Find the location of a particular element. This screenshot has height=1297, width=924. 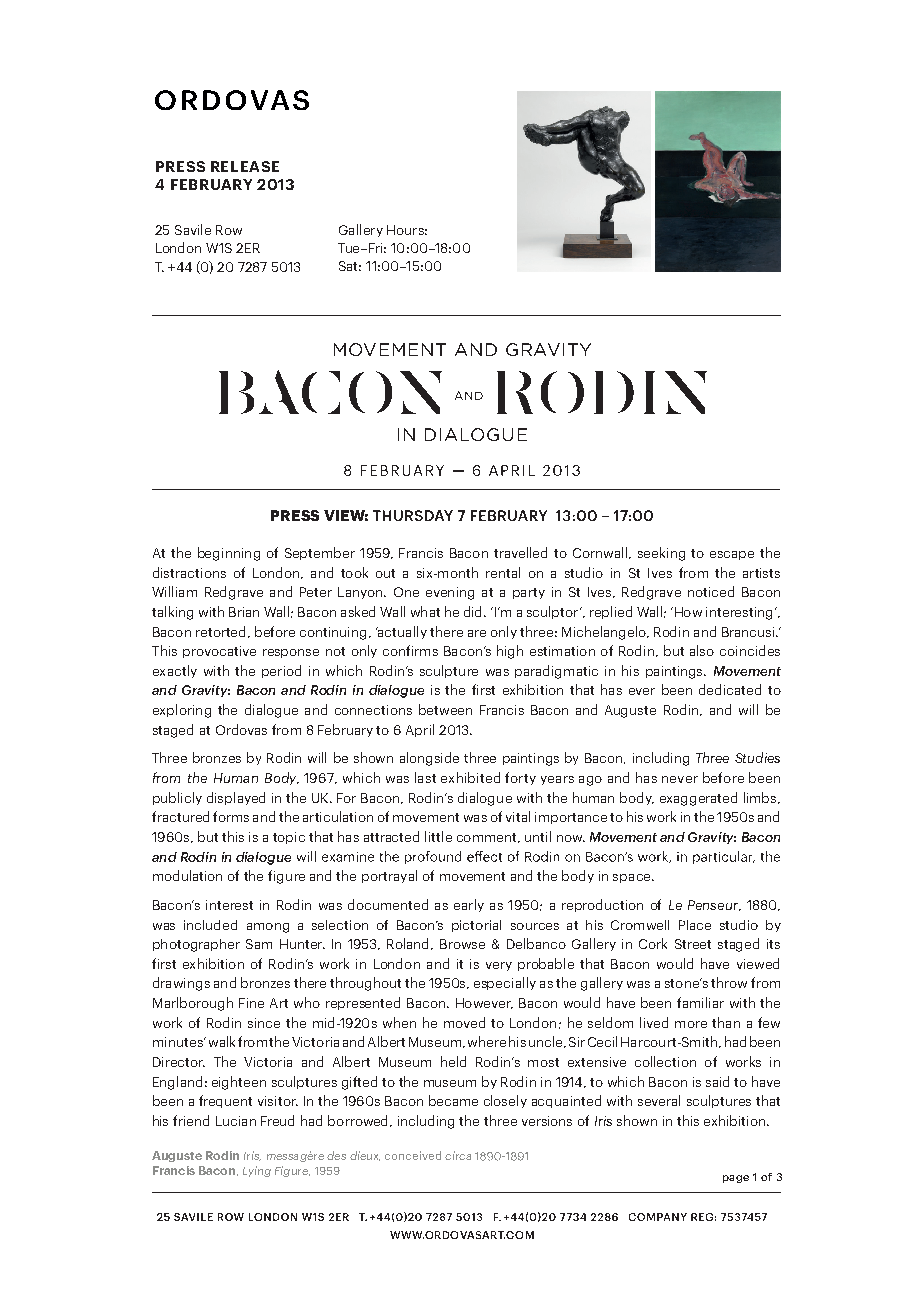

circa is located at coordinates (458, 1155).
